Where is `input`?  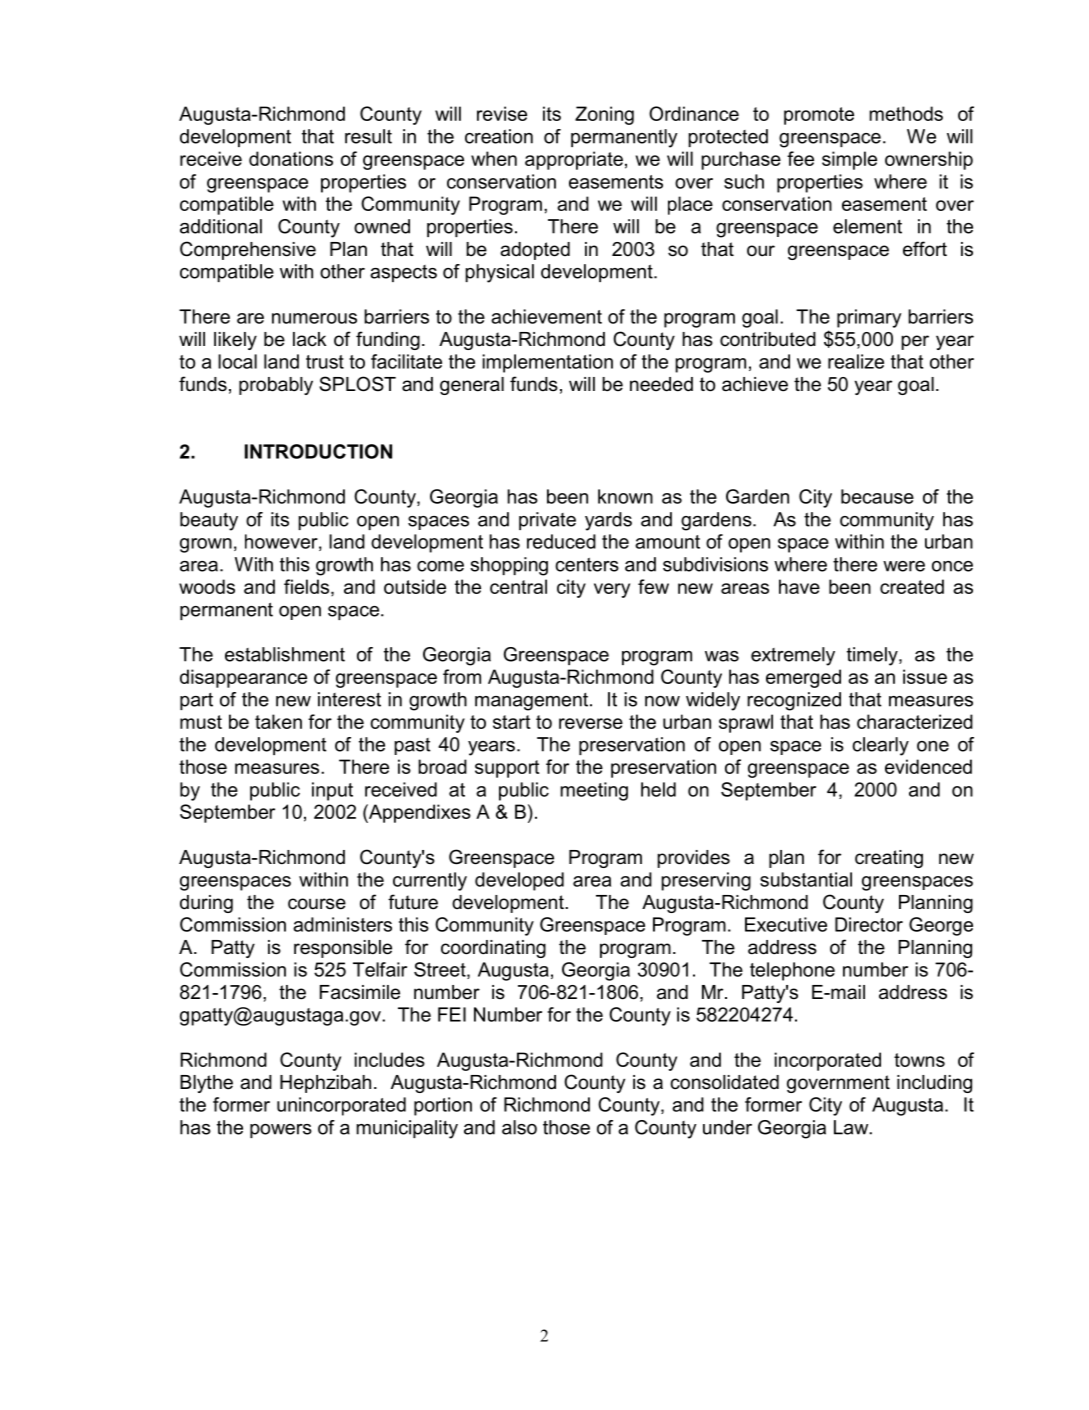
input is located at coordinates (332, 791).
